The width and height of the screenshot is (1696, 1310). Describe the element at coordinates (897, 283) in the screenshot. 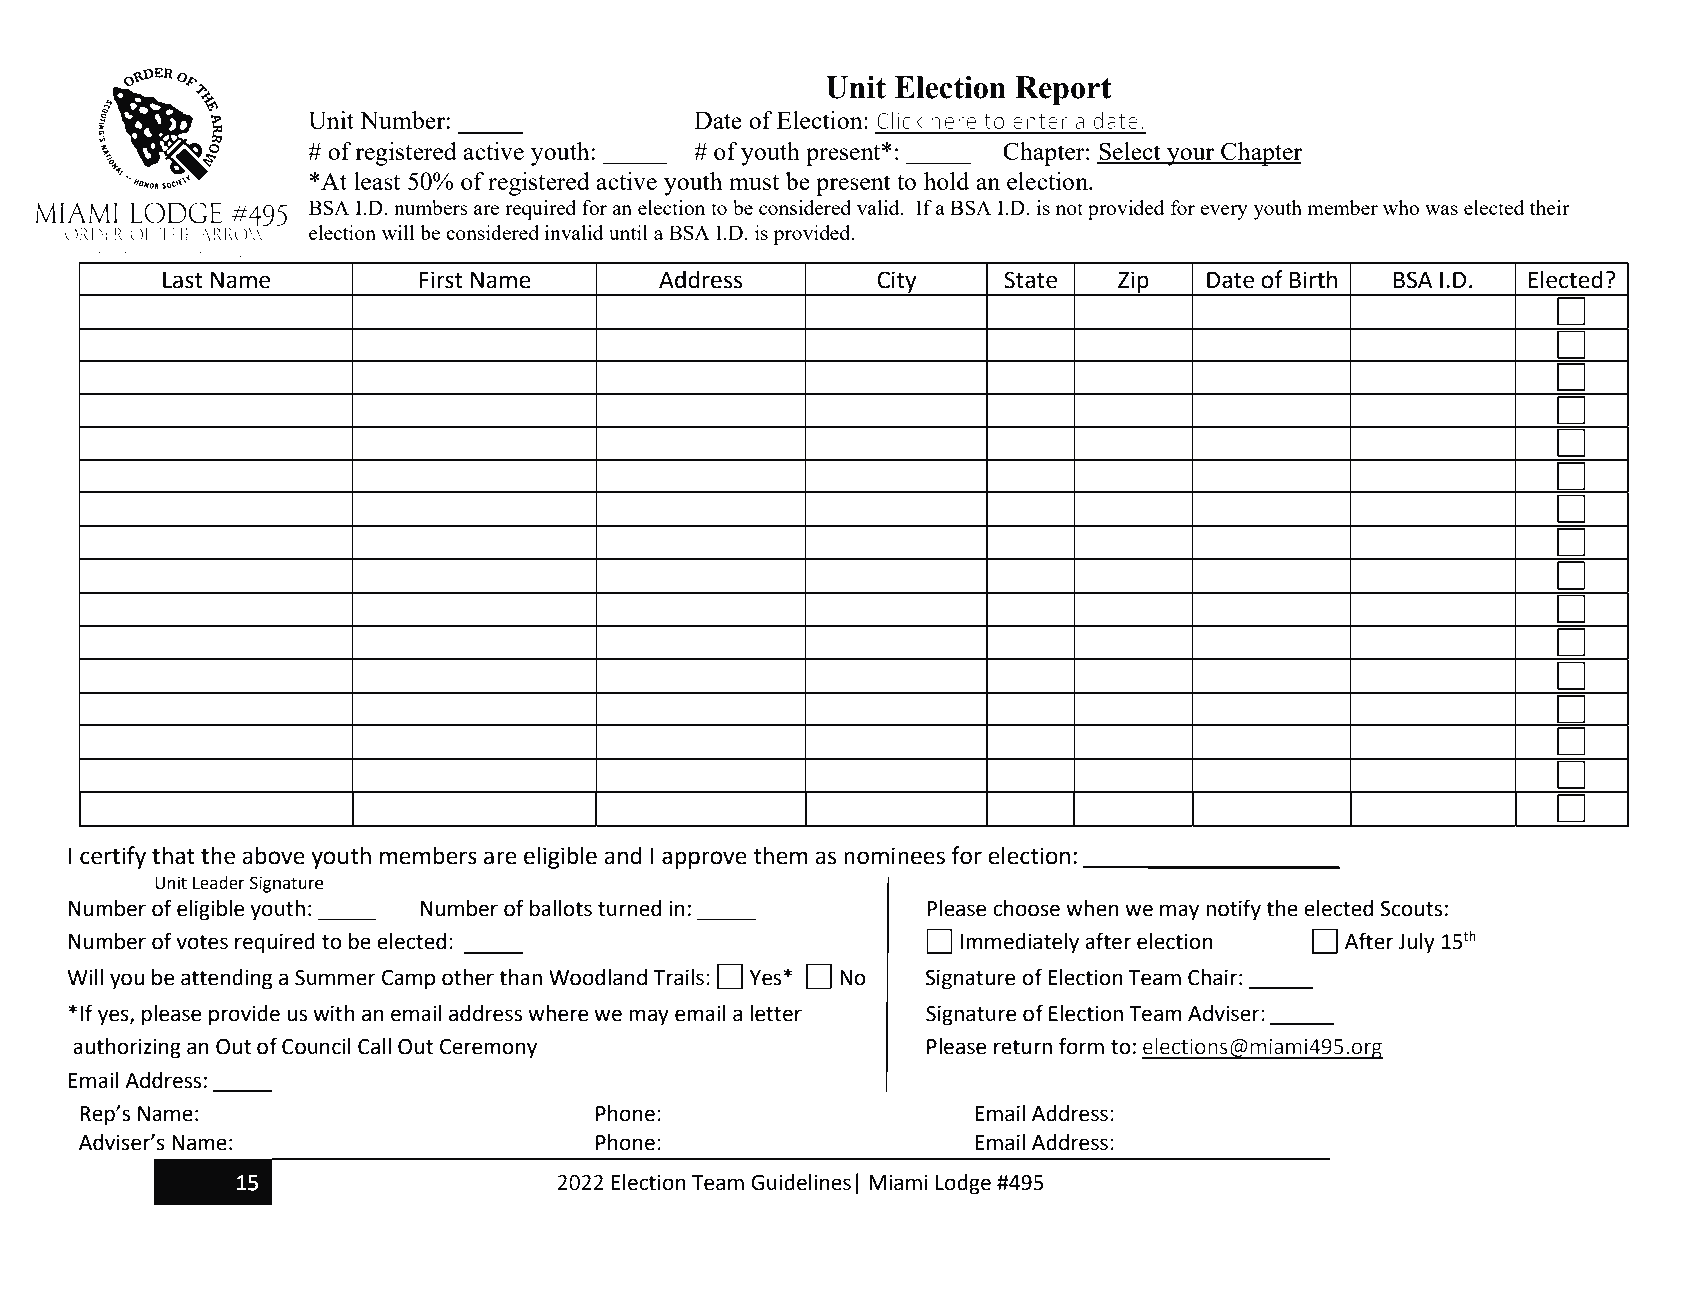

I see `City` at that location.
